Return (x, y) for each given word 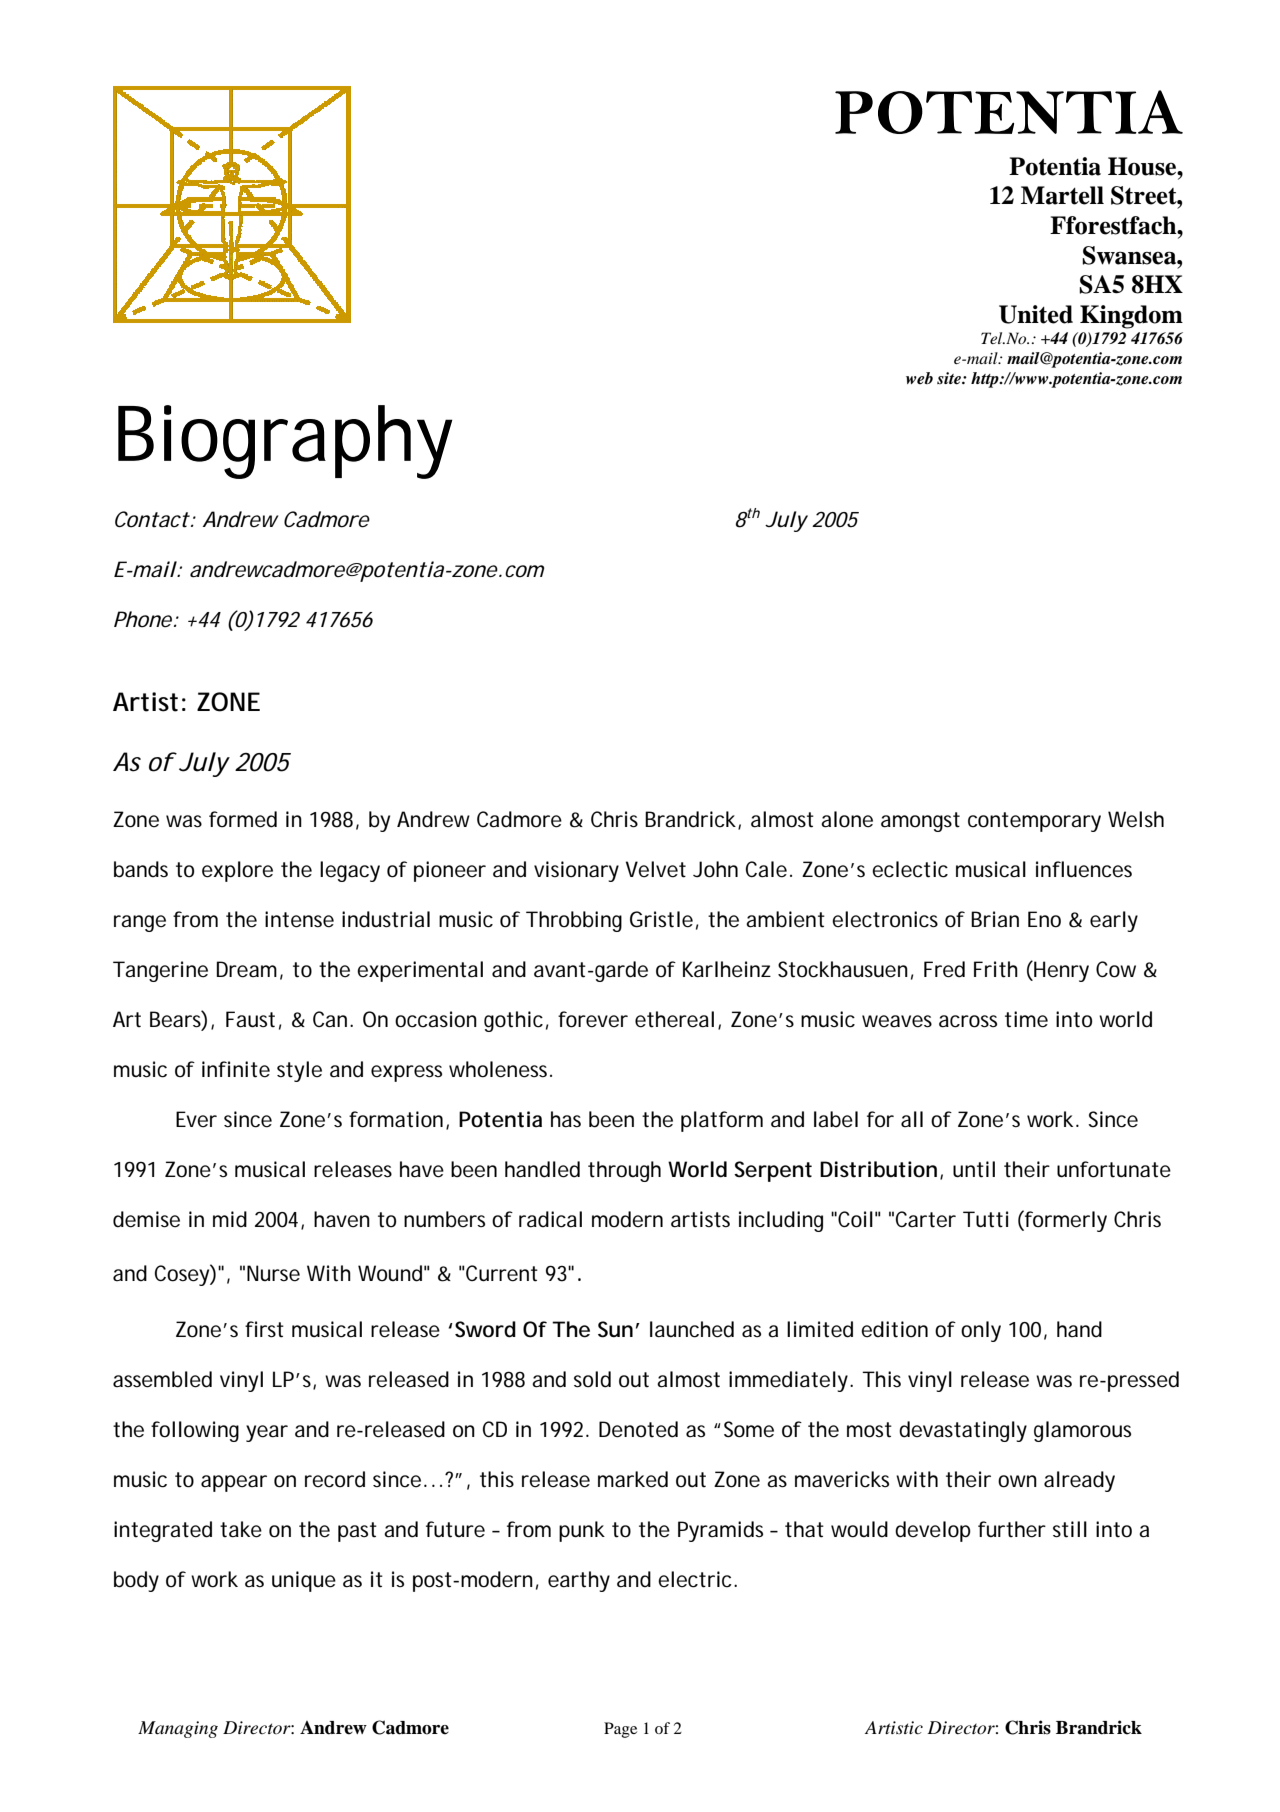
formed (243, 819)
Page (620, 1730)
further (1012, 1529)
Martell (1062, 195)
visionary (576, 871)
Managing (178, 1729)
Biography (285, 442)
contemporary (1034, 822)
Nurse (273, 1273)
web (919, 378)
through (624, 1171)
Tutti (985, 1219)
